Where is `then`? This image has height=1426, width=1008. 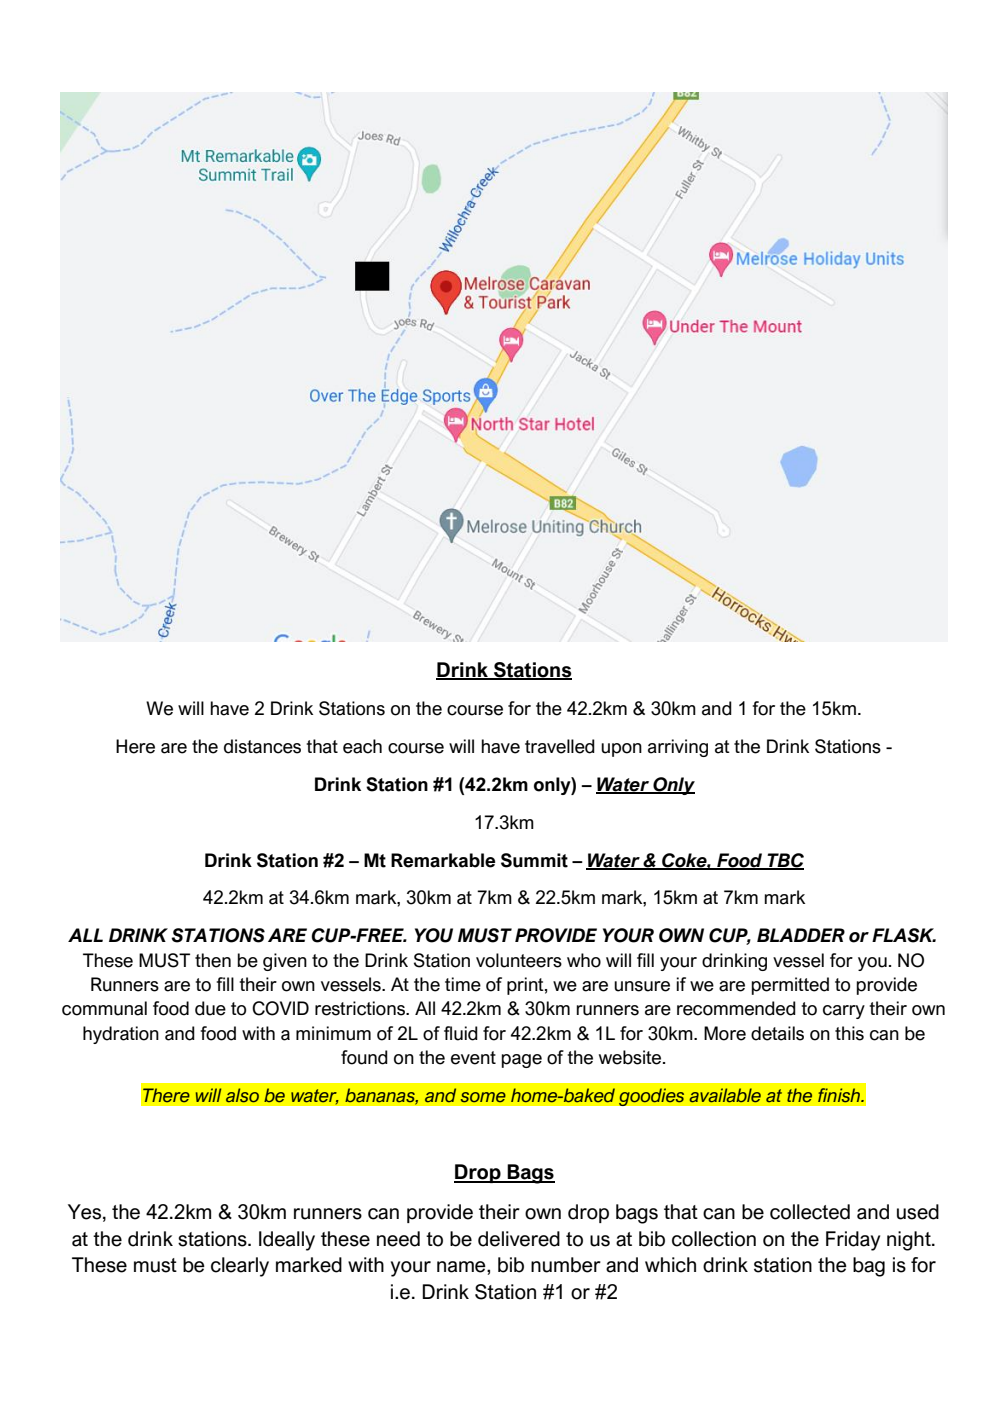
then is located at coordinates (213, 960).
